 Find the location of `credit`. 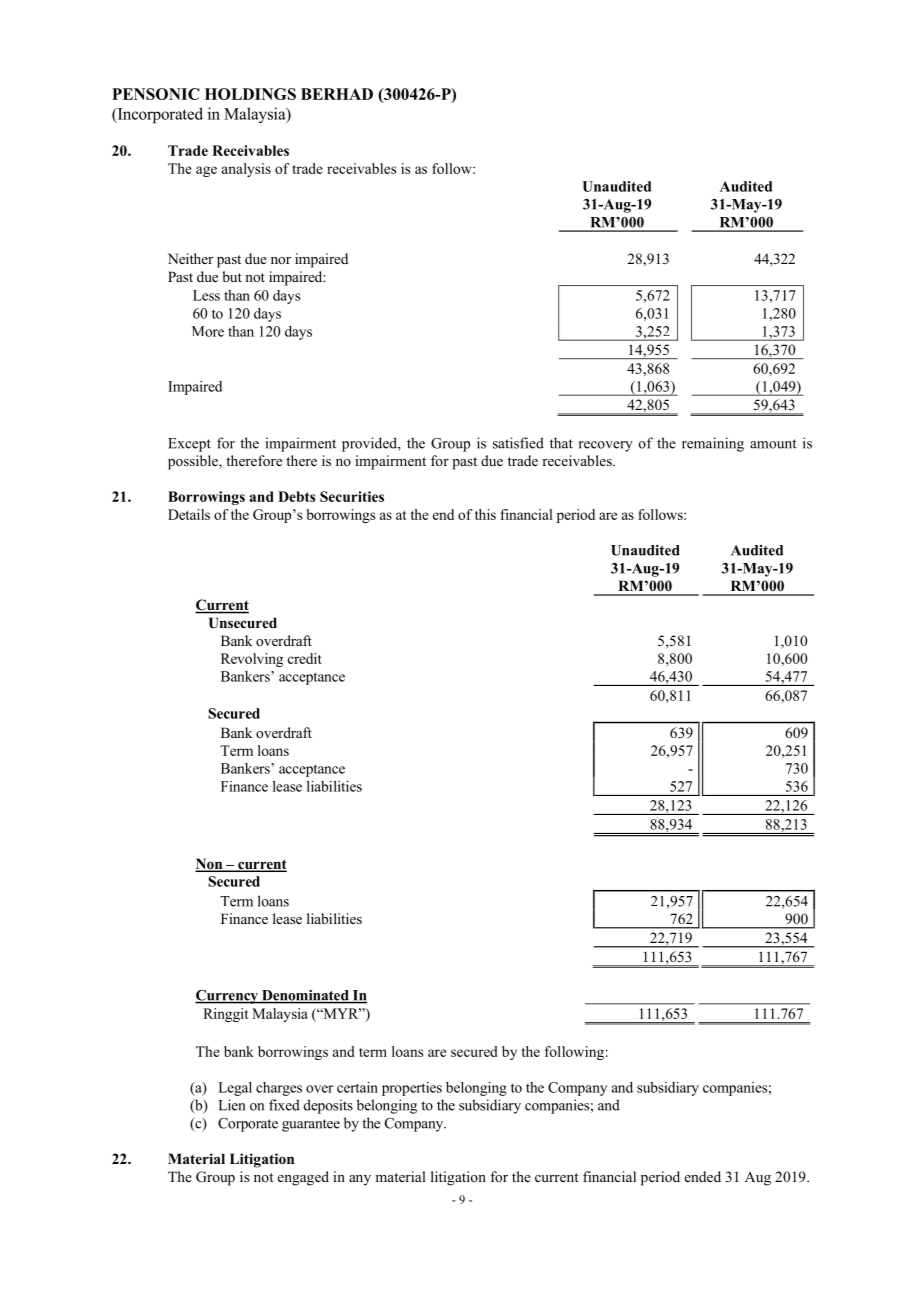

credit is located at coordinates (305, 658).
